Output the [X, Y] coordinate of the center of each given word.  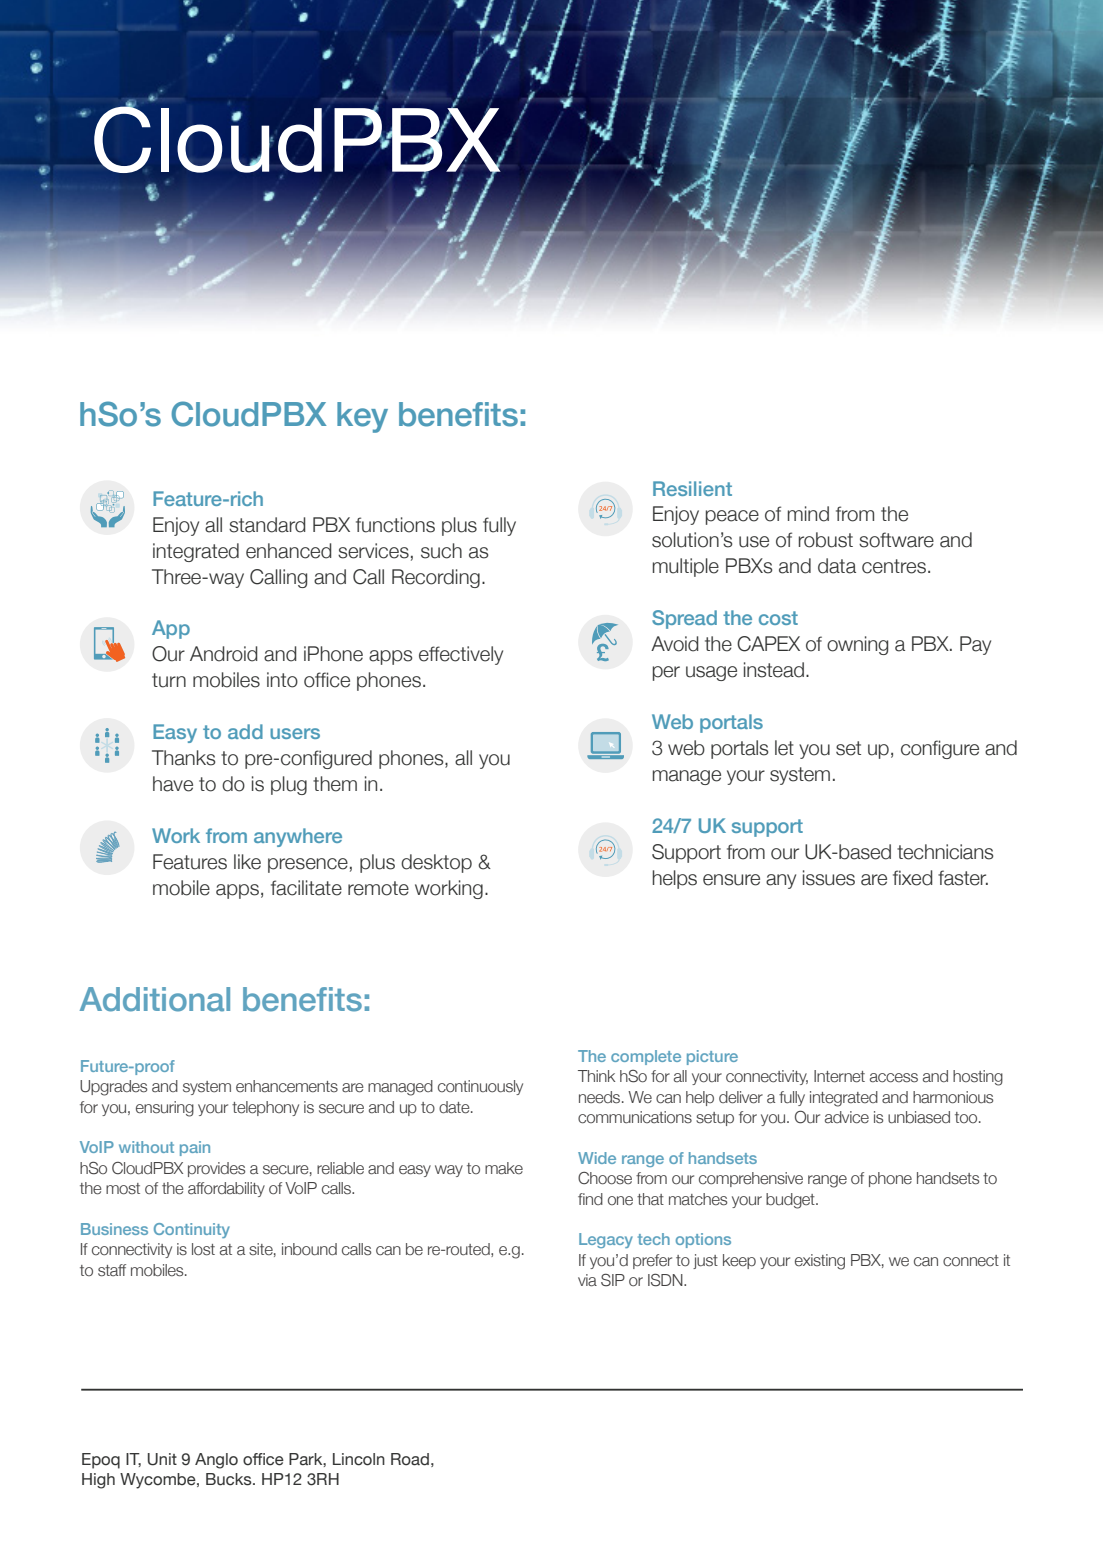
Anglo [216, 1461]
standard [267, 525]
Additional [155, 999]
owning [857, 645]
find [590, 1199]
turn [169, 680]
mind [808, 514]
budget [791, 1201]
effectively [461, 655]
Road [410, 1459]
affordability [226, 1189]
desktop [436, 863]
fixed [913, 878]
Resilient [692, 488]
